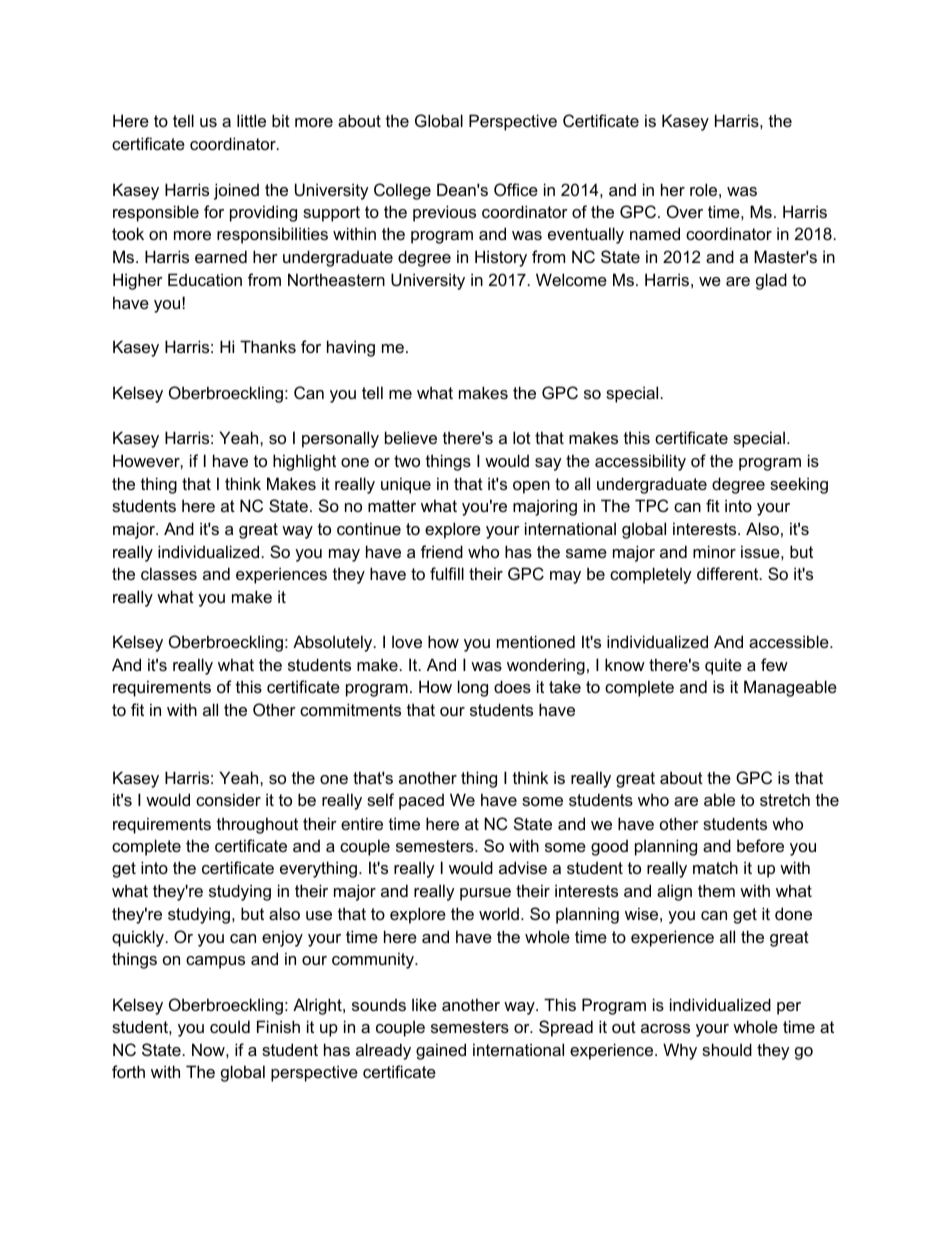  Describe the element at coordinates (230, 1026) in the image. I see `could` at that location.
